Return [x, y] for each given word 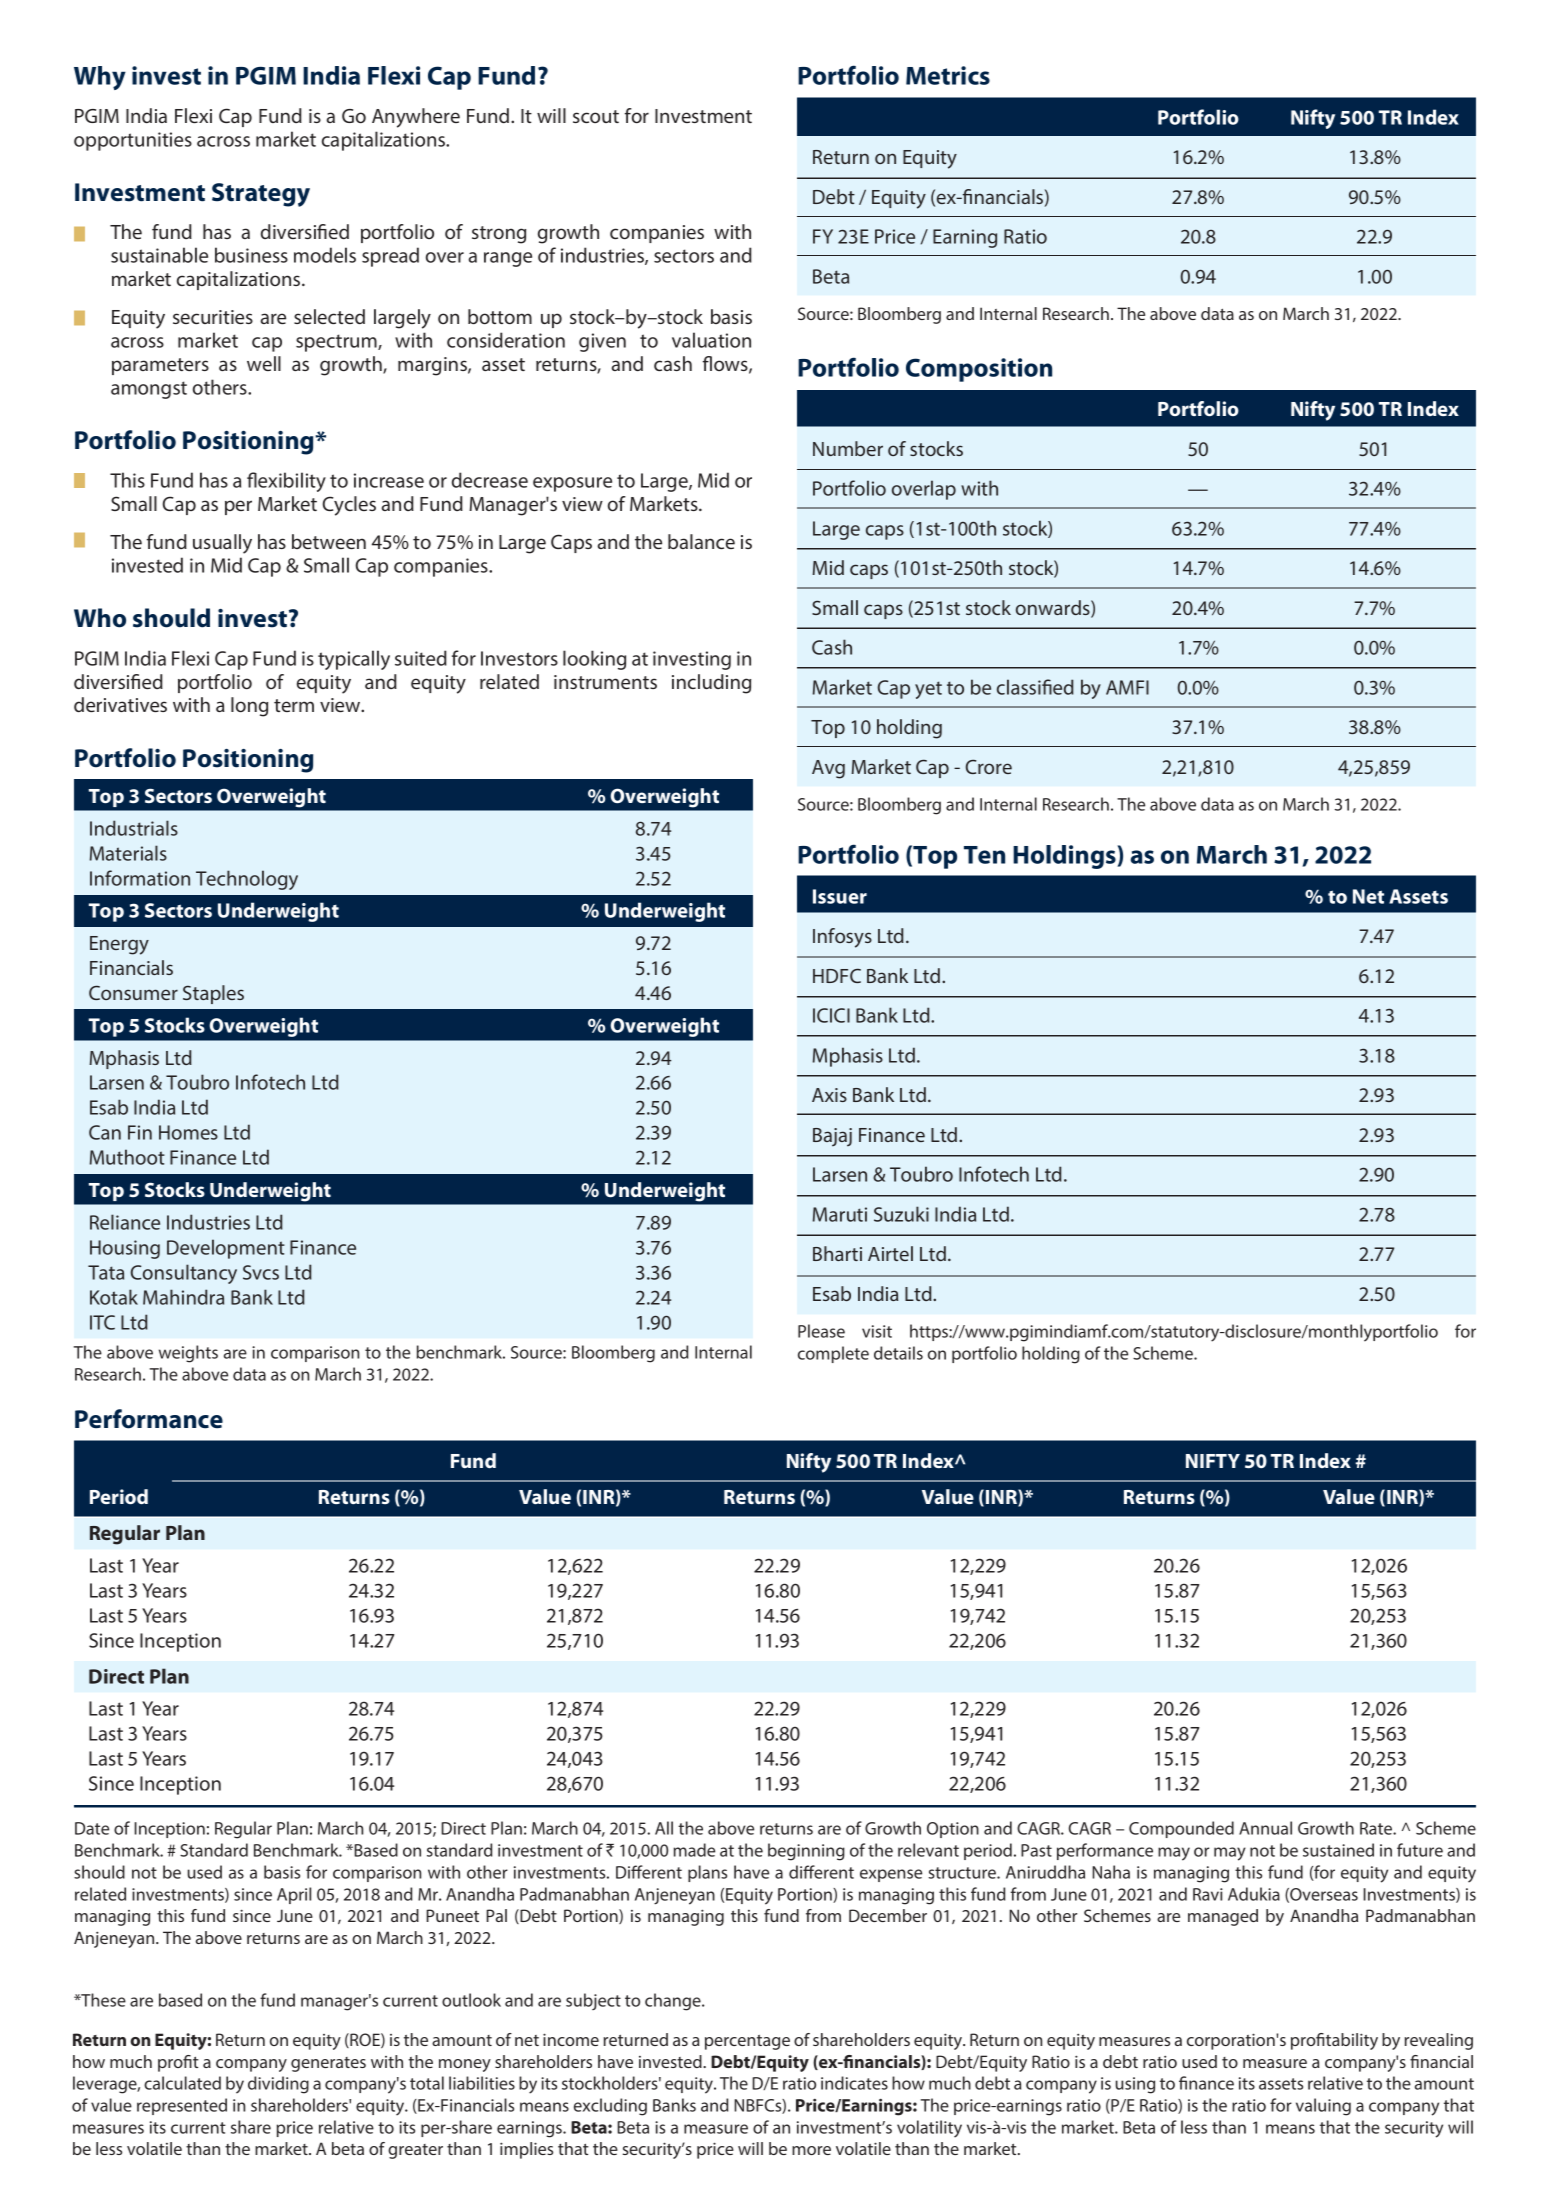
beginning [806, 1852]
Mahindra [183, 1297]
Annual [1265, 1828]
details [898, 1353]
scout [596, 116]
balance [701, 541]
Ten [984, 855]
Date [92, 1828]
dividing [278, 2085]
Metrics [948, 75]
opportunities [133, 141]
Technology [247, 880]
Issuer [840, 896]
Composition [979, 370]
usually [222, 544]
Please [821, 1331]
